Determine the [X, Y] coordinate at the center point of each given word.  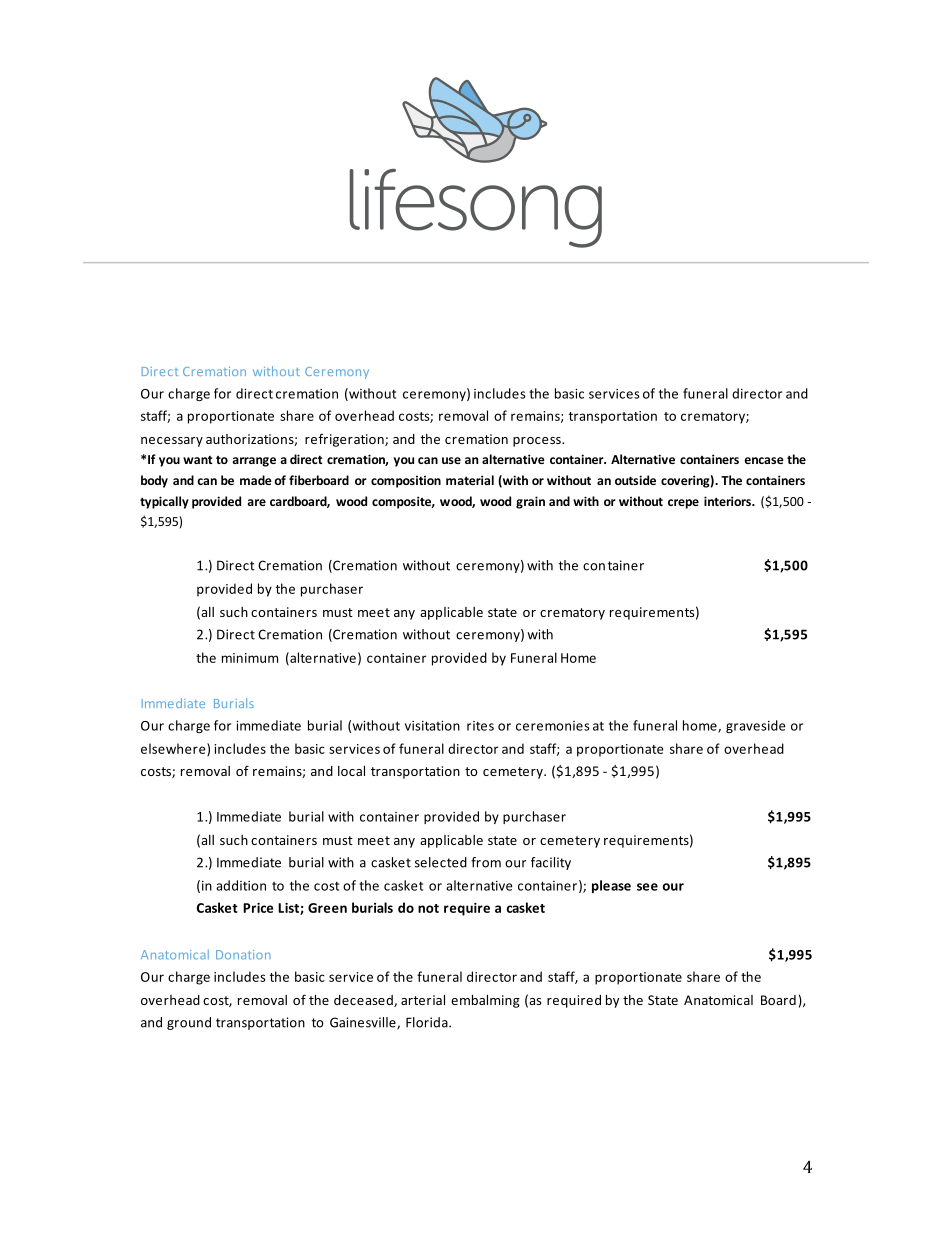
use [451, 460]
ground [189, 1023]
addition [241, 885]
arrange [254, 462]
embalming [485, 1001]
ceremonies [553, 726]
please [611, 886]
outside [635, 480]
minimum [250, 658]
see [647, 887]
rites [480, 726]
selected [441, 862]
